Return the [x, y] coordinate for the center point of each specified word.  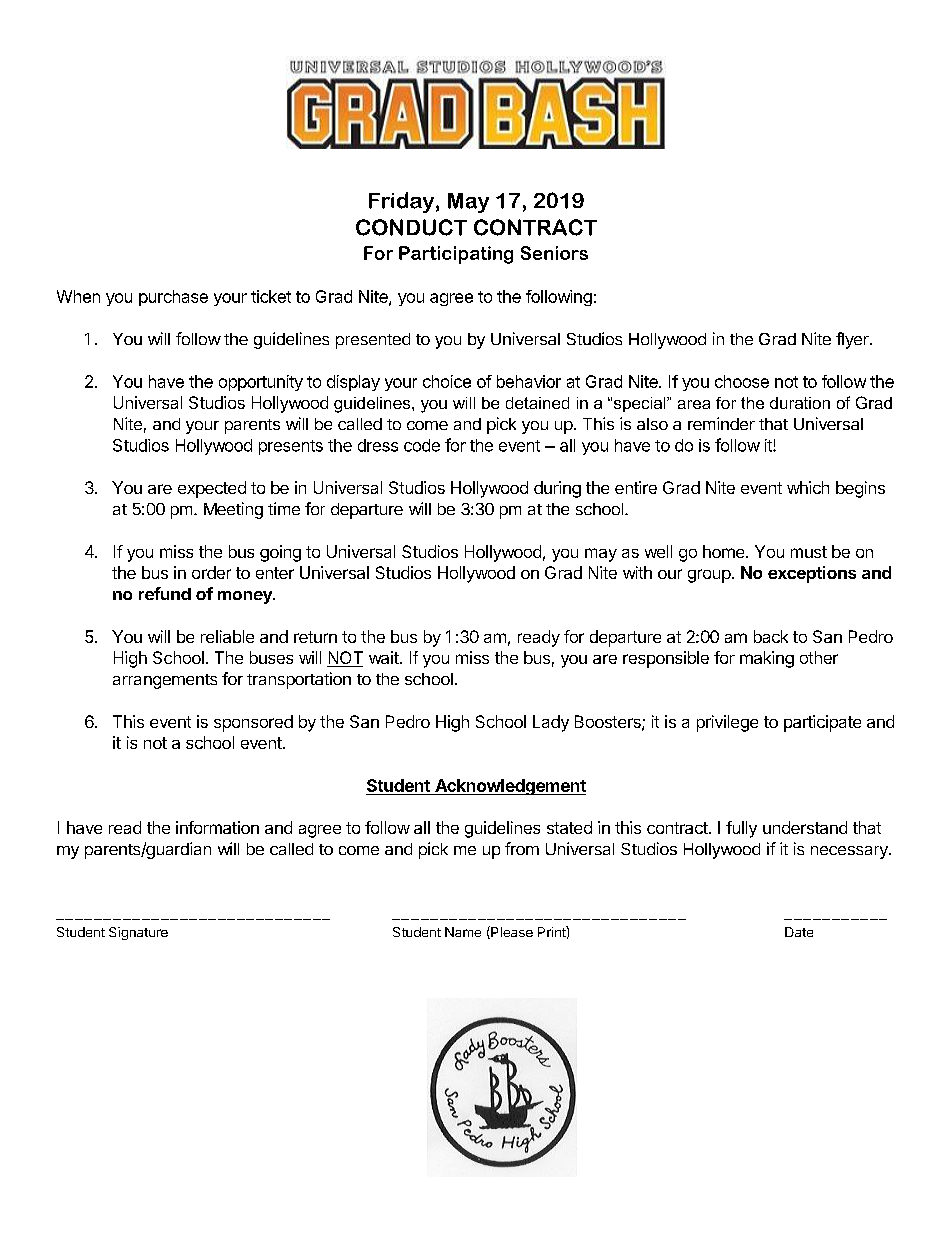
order [211, 572]
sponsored [253, 723]
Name [463, 932]
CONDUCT [411, 227]
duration [800, 403]
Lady [551, 723]
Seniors [554, 253]
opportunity [261, 383]
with [637, 572]
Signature [138, 933]
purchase [173, 298]
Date [799, 932]
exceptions [812, 574]
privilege [727, 723]
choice [447, 381]
